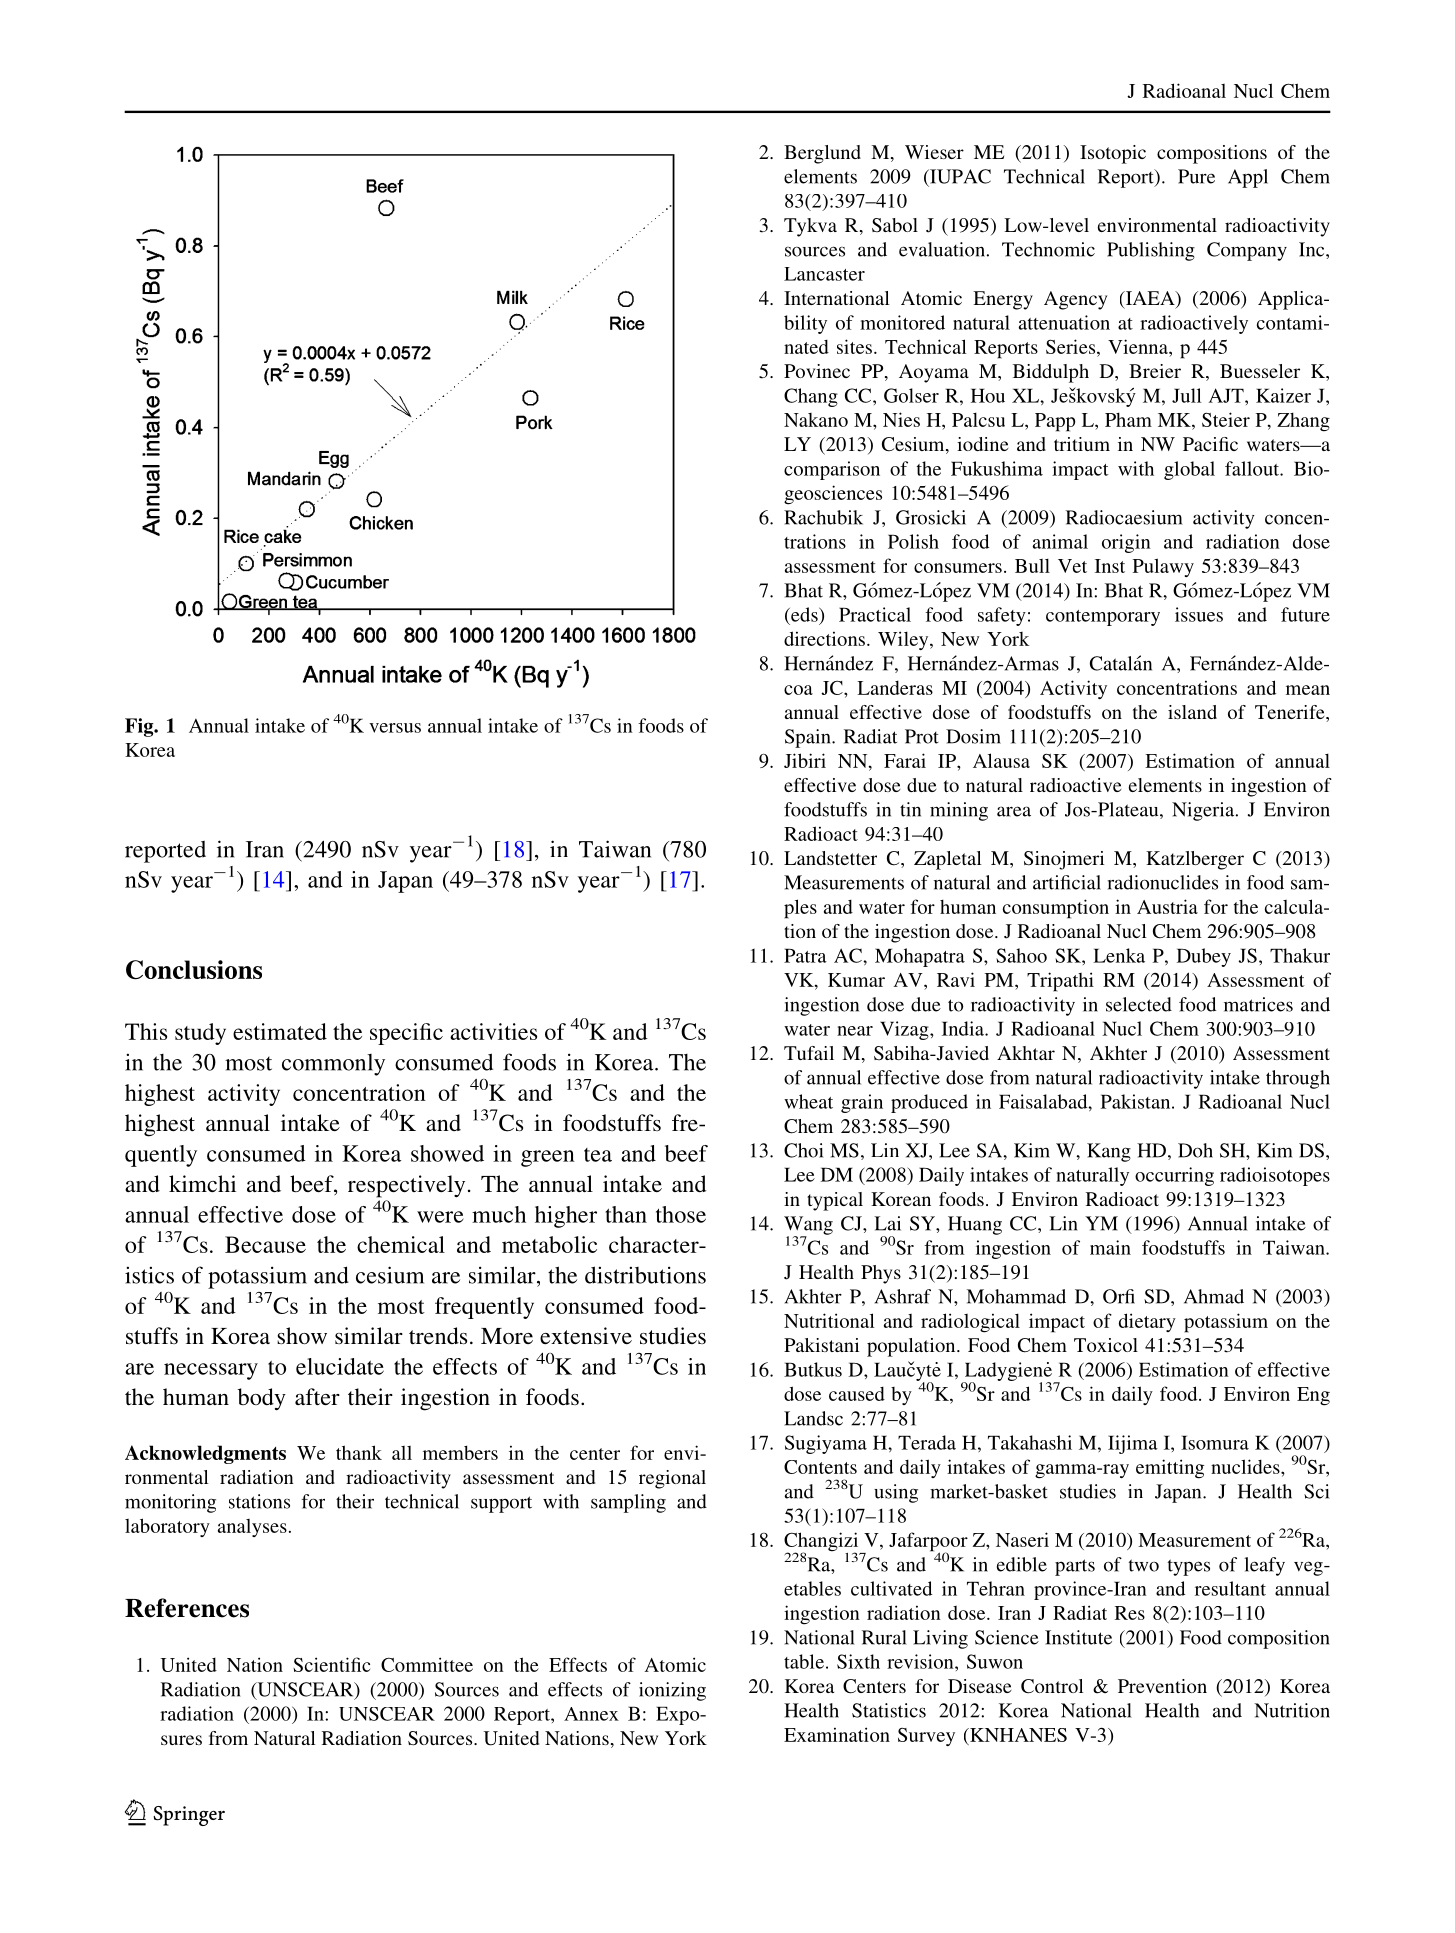 This page has width=1455, height=1933. What do you see at coordinates (331, 1664) in the page?
I see `Scientific` at bounding box center [331, 1664].
